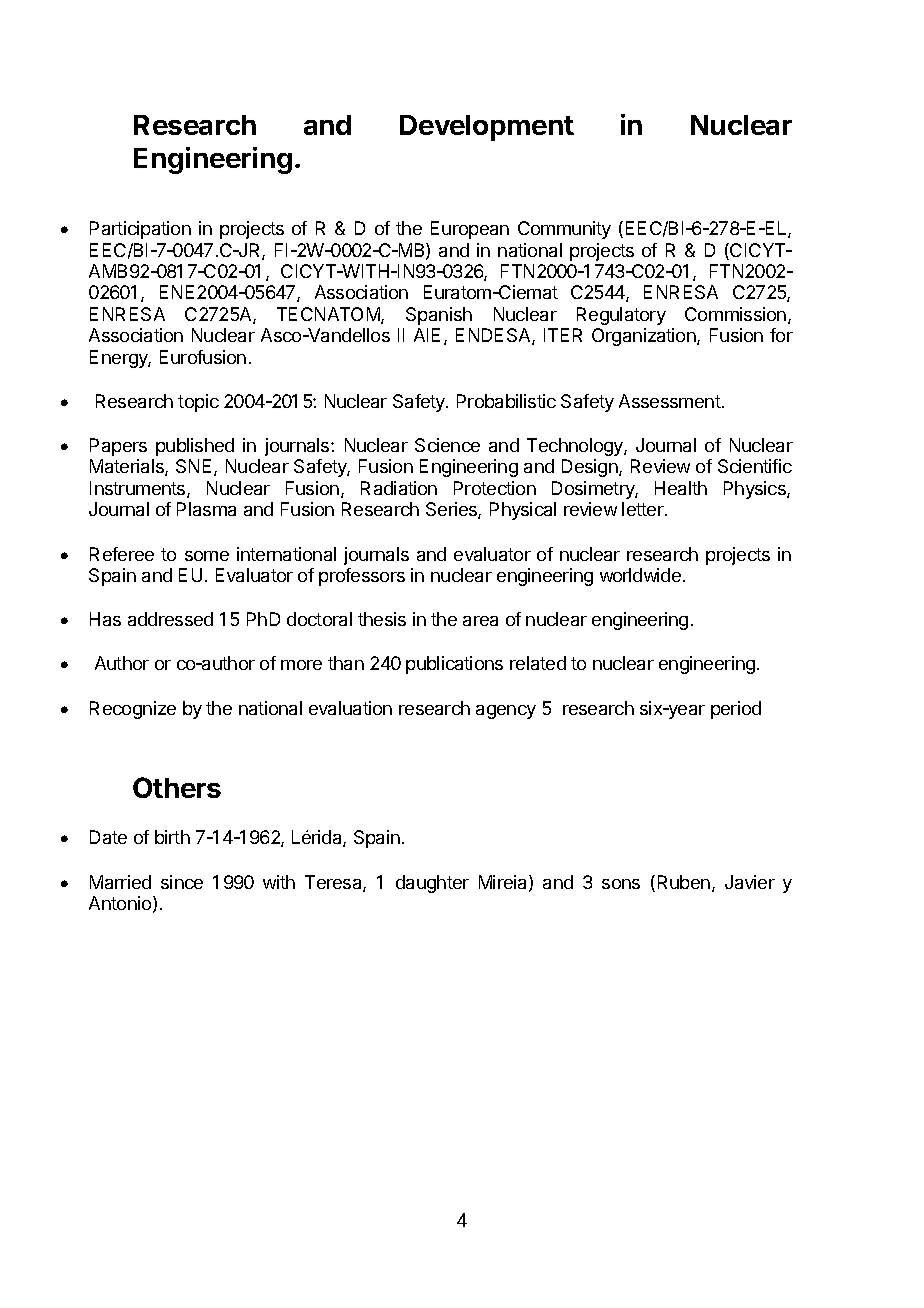 This screenshot has width=924, height=1308. I want to click on Radiation, so click(399, 488).
